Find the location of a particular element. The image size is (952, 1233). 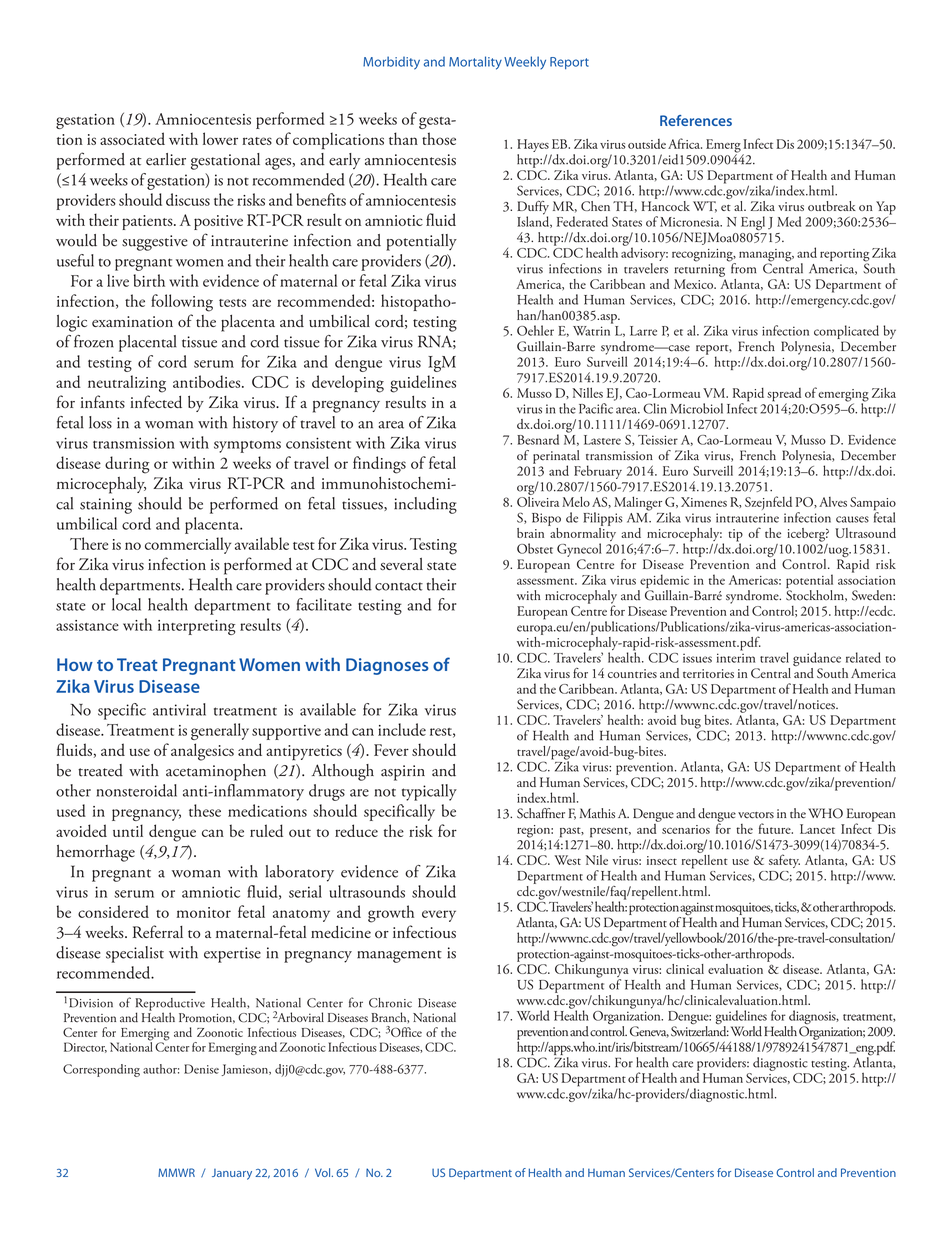

during is located at coordinates (127, 465).
